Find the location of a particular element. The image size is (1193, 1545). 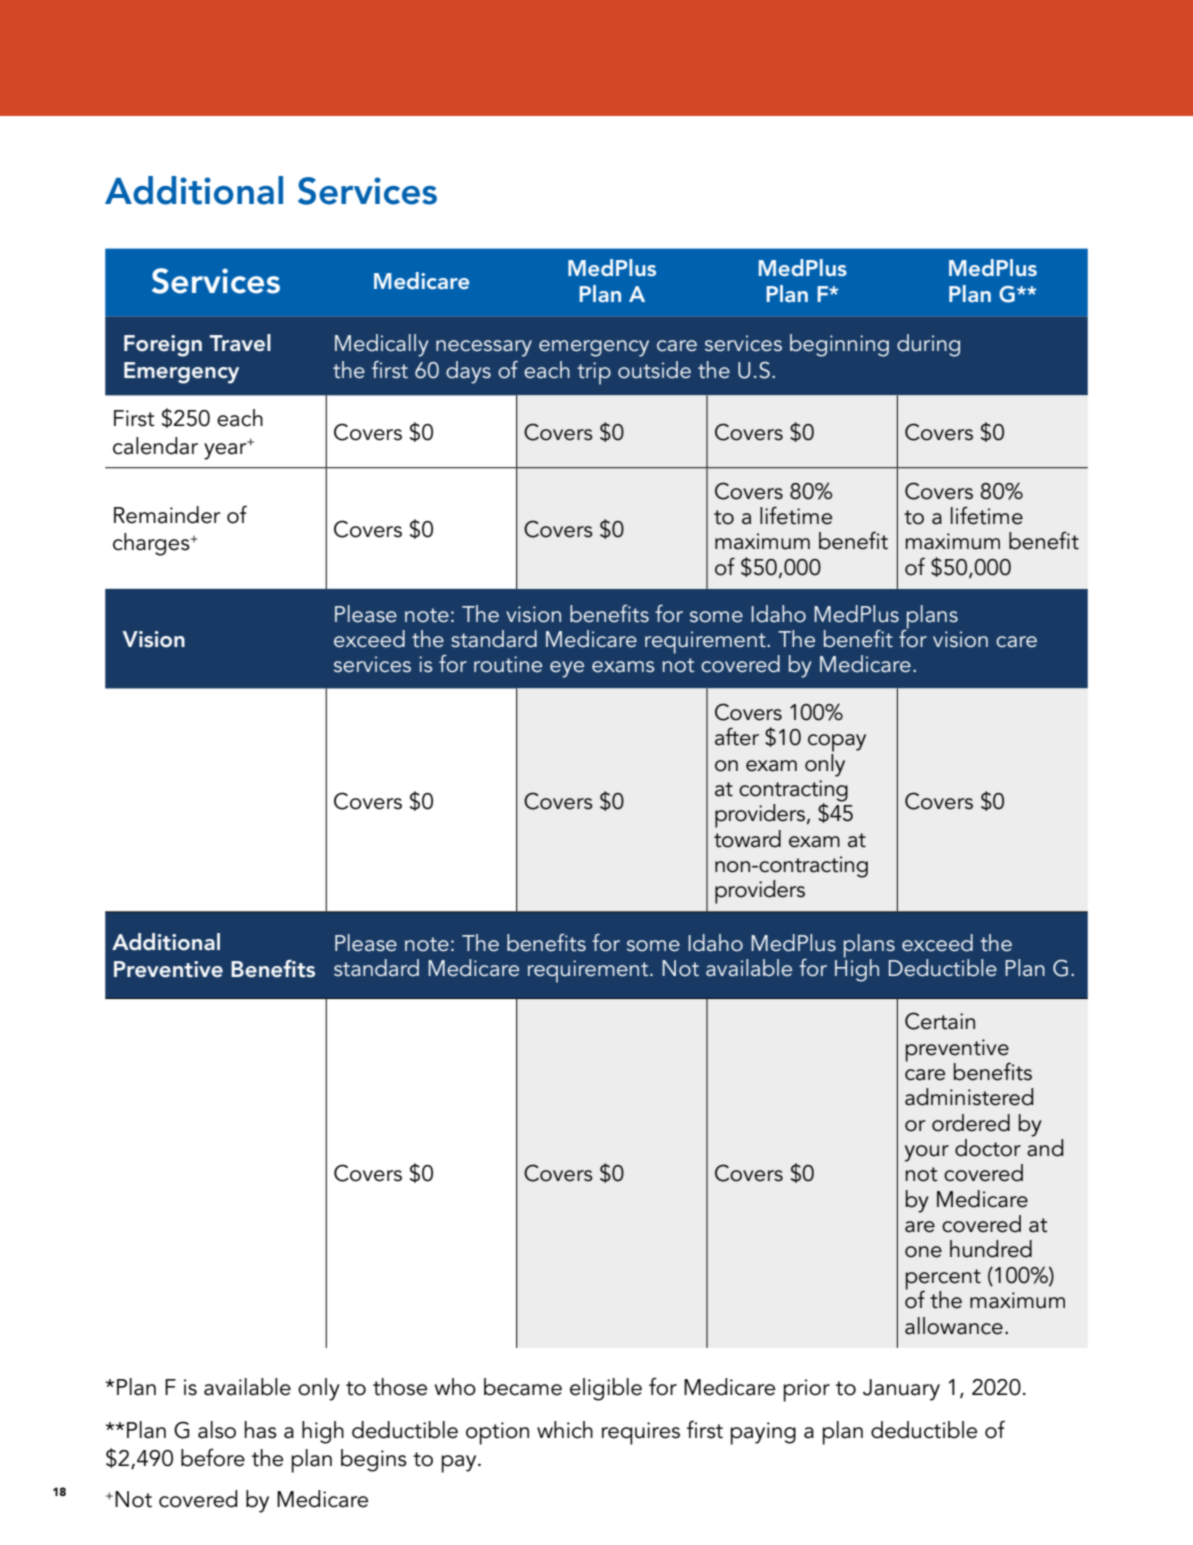

Travel is located at coordinates (240, 343).
